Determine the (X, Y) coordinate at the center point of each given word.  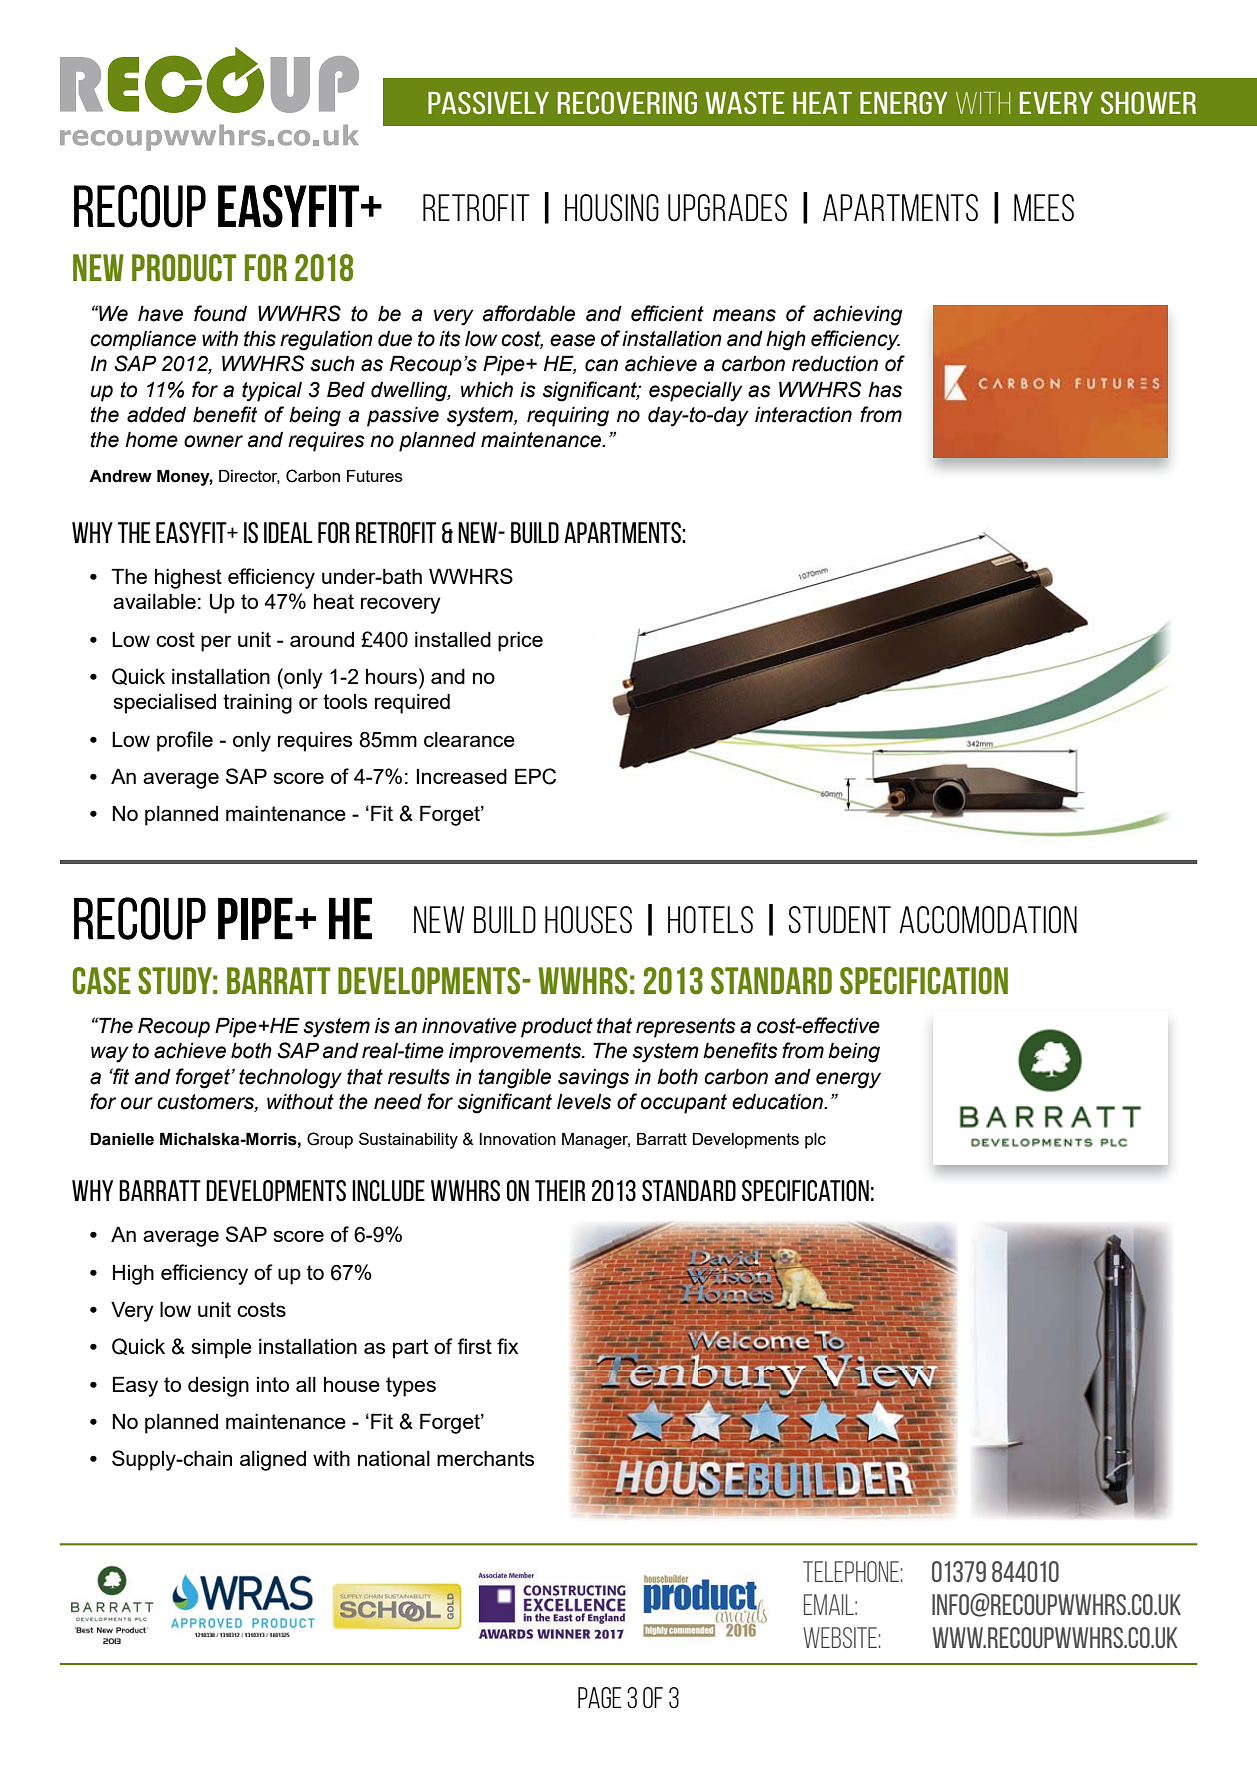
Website (840, 1637)
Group (330, 1140)
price (520, 642)
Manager (596, 1141)
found (220, 313)
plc (815, 1141)
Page (599, 1697)
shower (1148, 102)
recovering (627, 102)
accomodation (988, 920)
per (216, 643)
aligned (273, 1461)
